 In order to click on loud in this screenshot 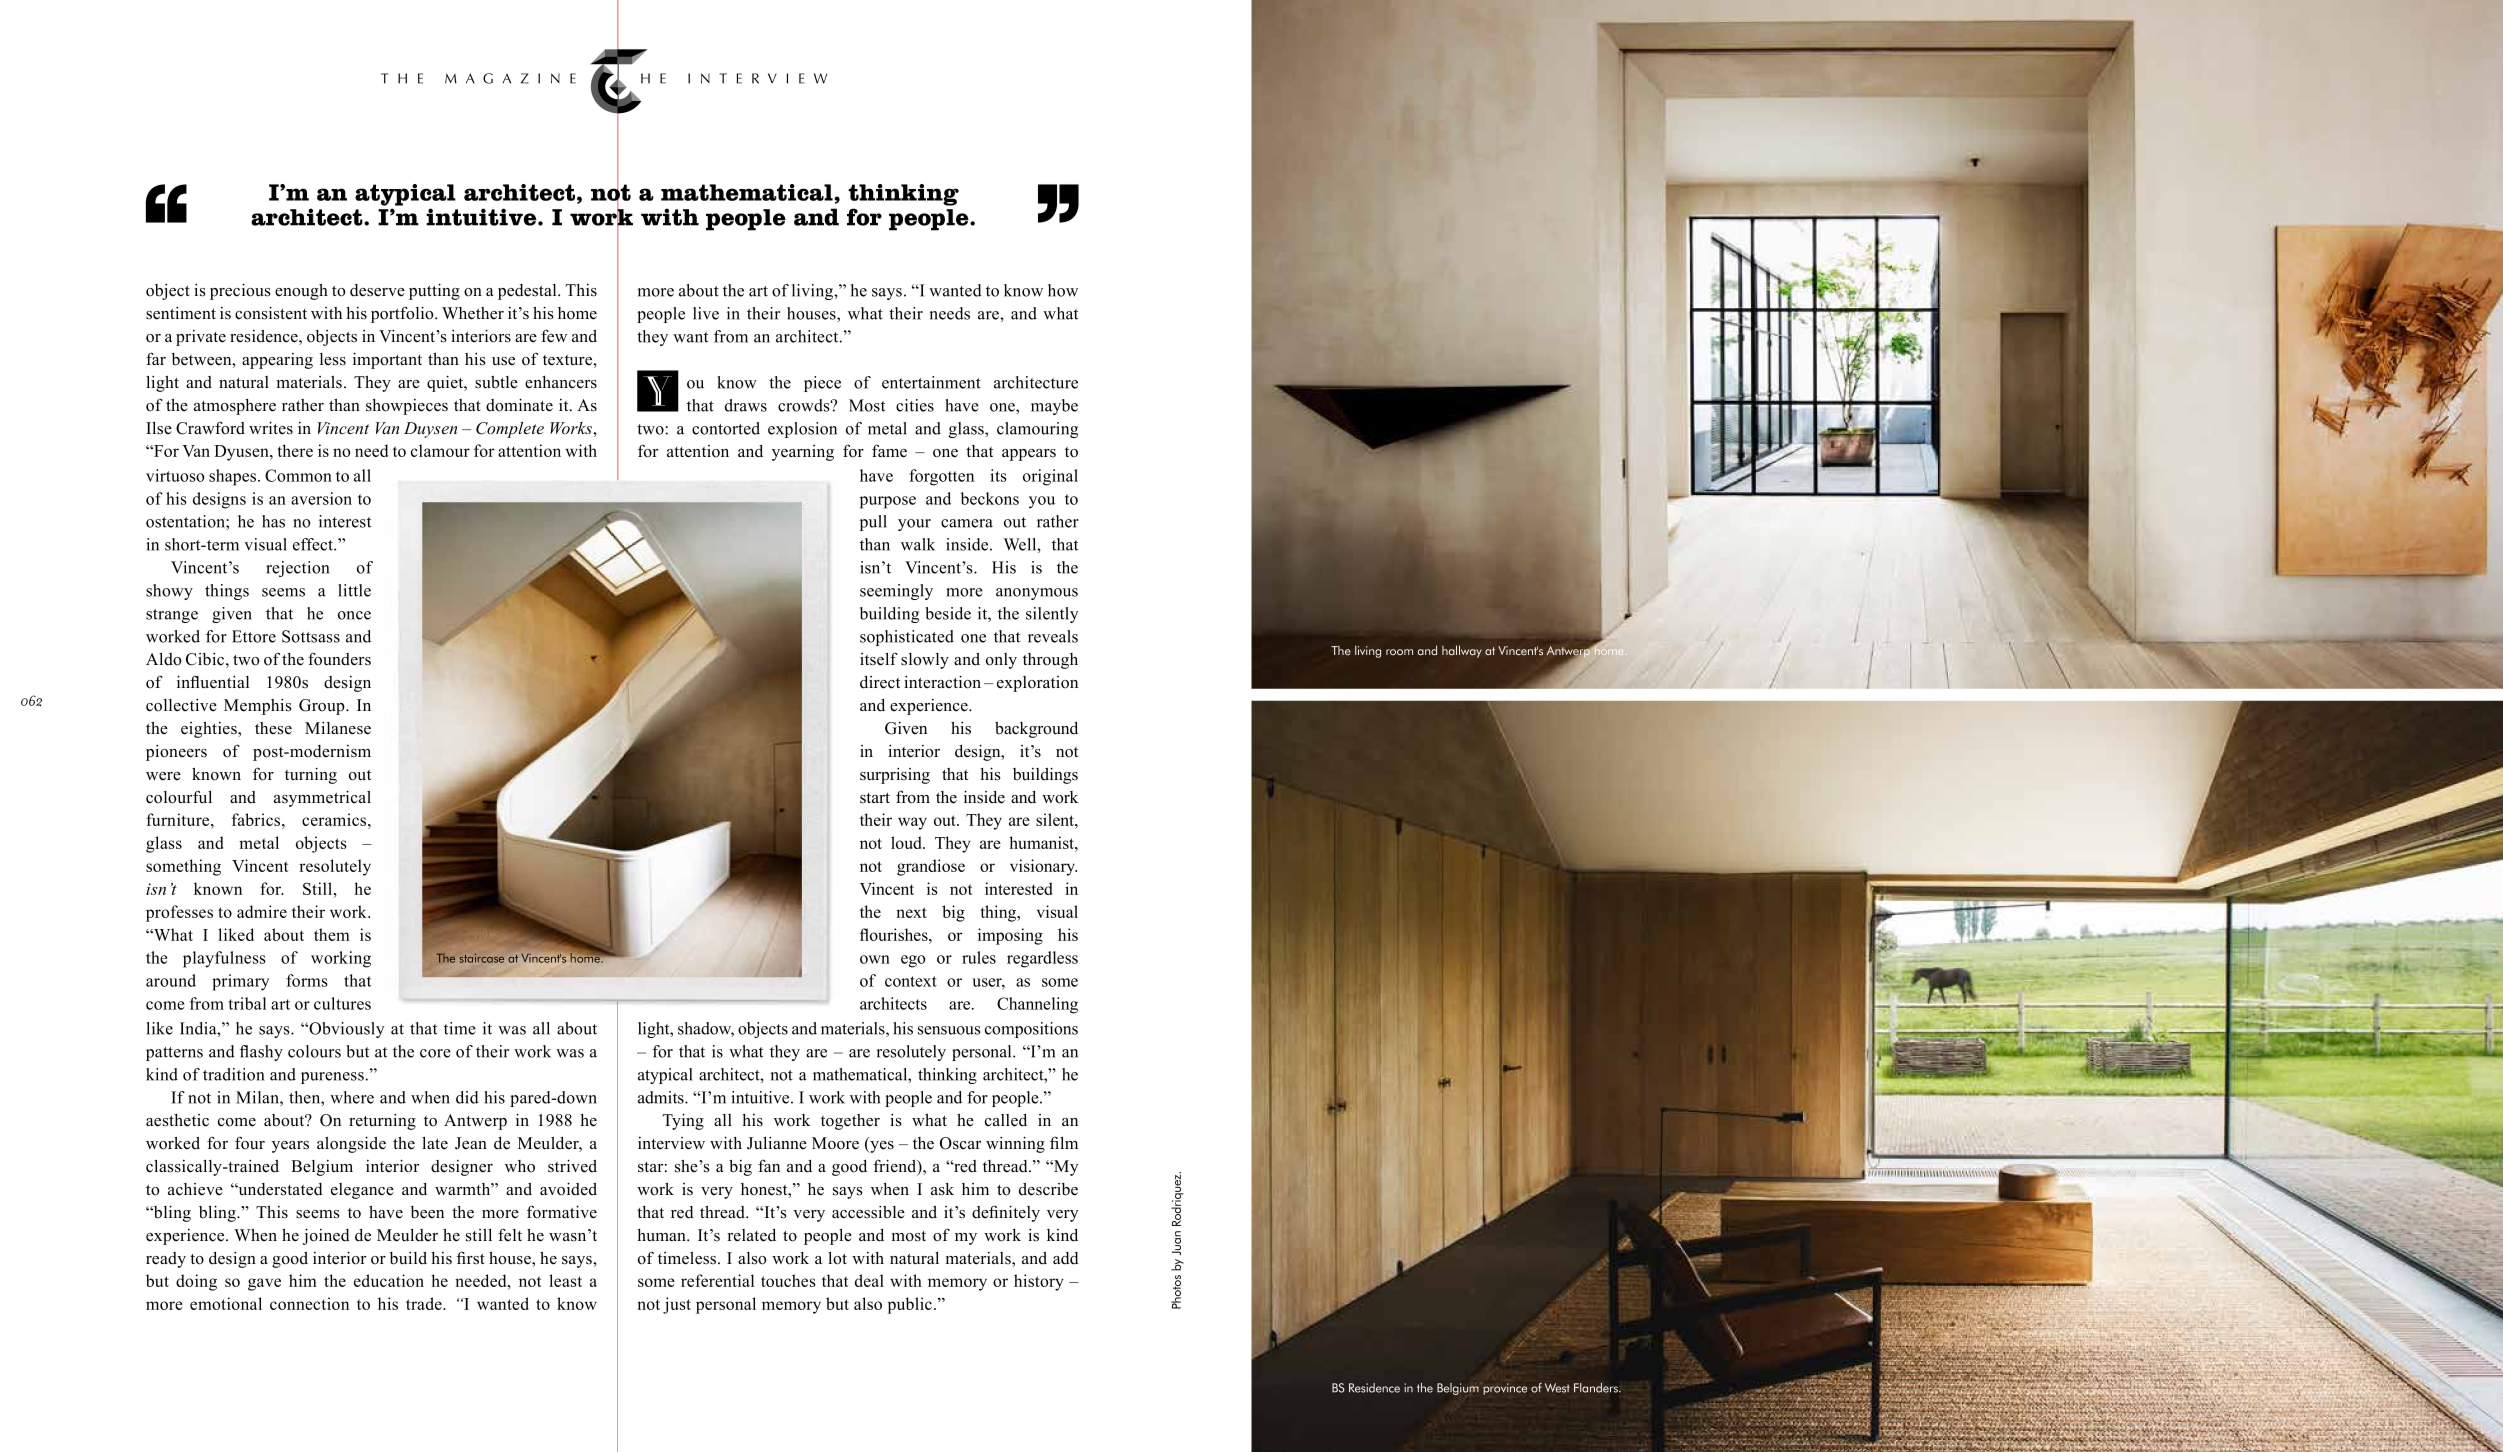, I will do `click(907, 842)`.
